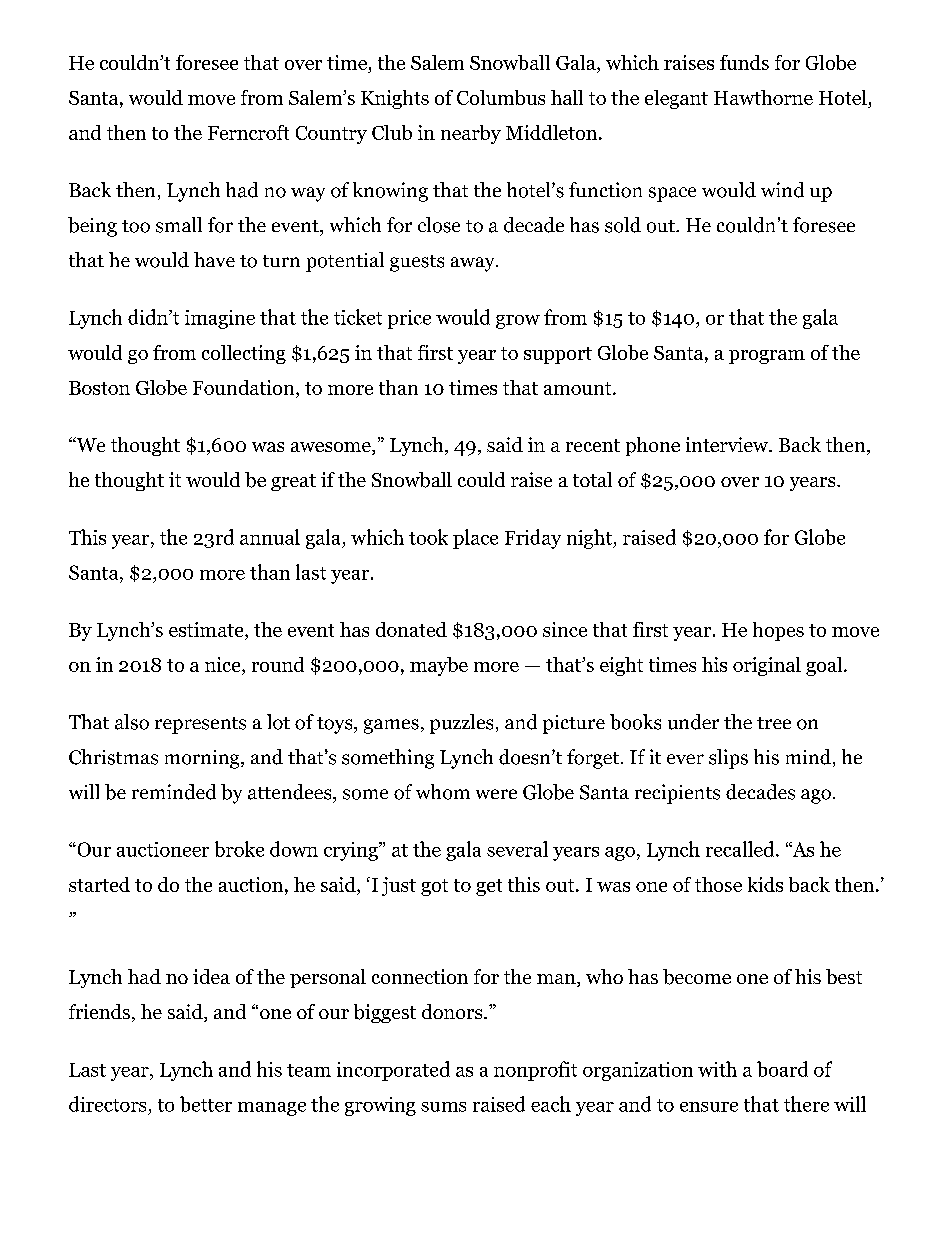 The width and height of the page is (952, 1233). I want to click on sums, so click(443, 1107).
